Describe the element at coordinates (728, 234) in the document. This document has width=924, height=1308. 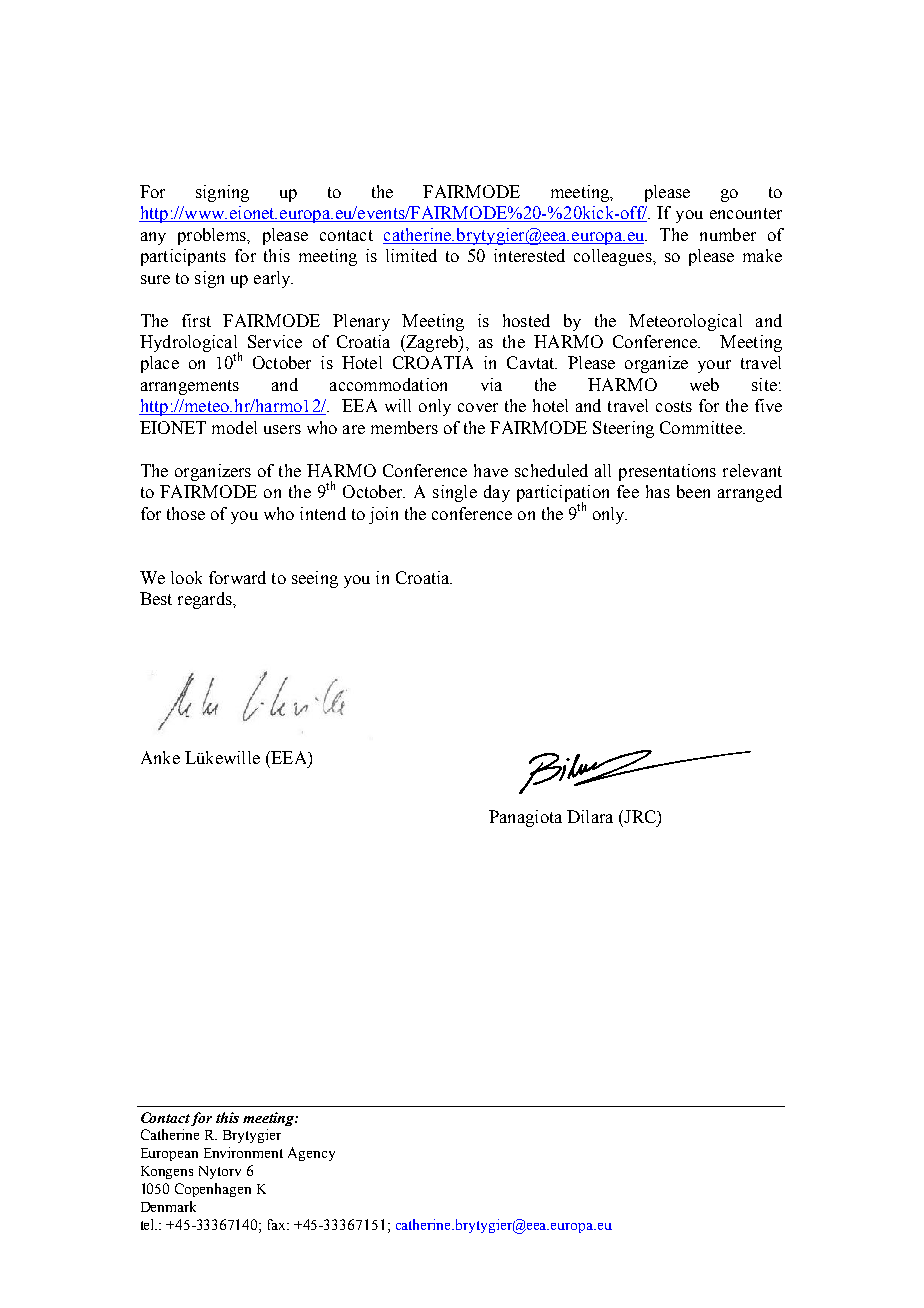
I see `number` at that location.
